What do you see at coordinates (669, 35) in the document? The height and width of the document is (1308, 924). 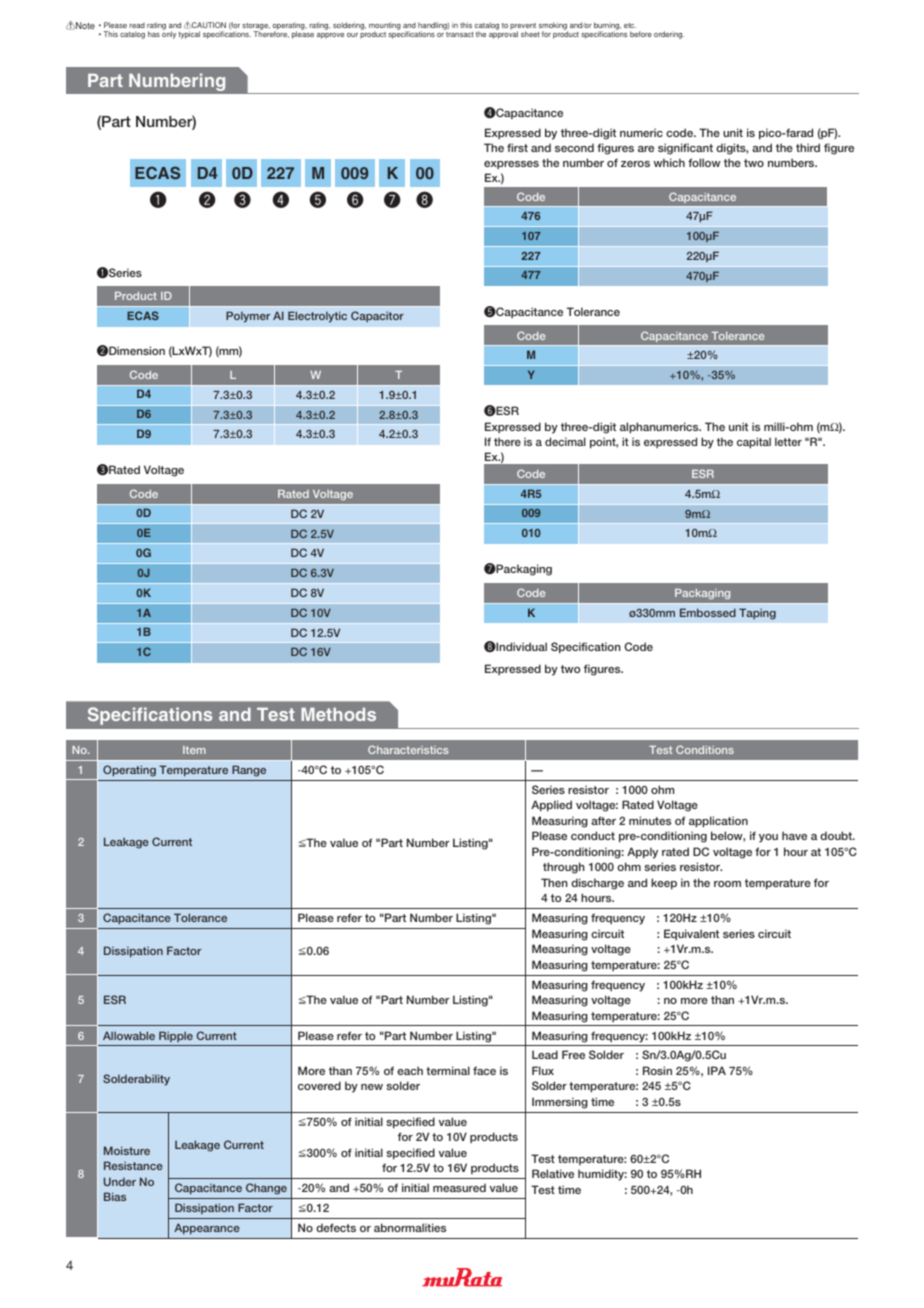 I see `ordering` at bounding box center [669, 35].
